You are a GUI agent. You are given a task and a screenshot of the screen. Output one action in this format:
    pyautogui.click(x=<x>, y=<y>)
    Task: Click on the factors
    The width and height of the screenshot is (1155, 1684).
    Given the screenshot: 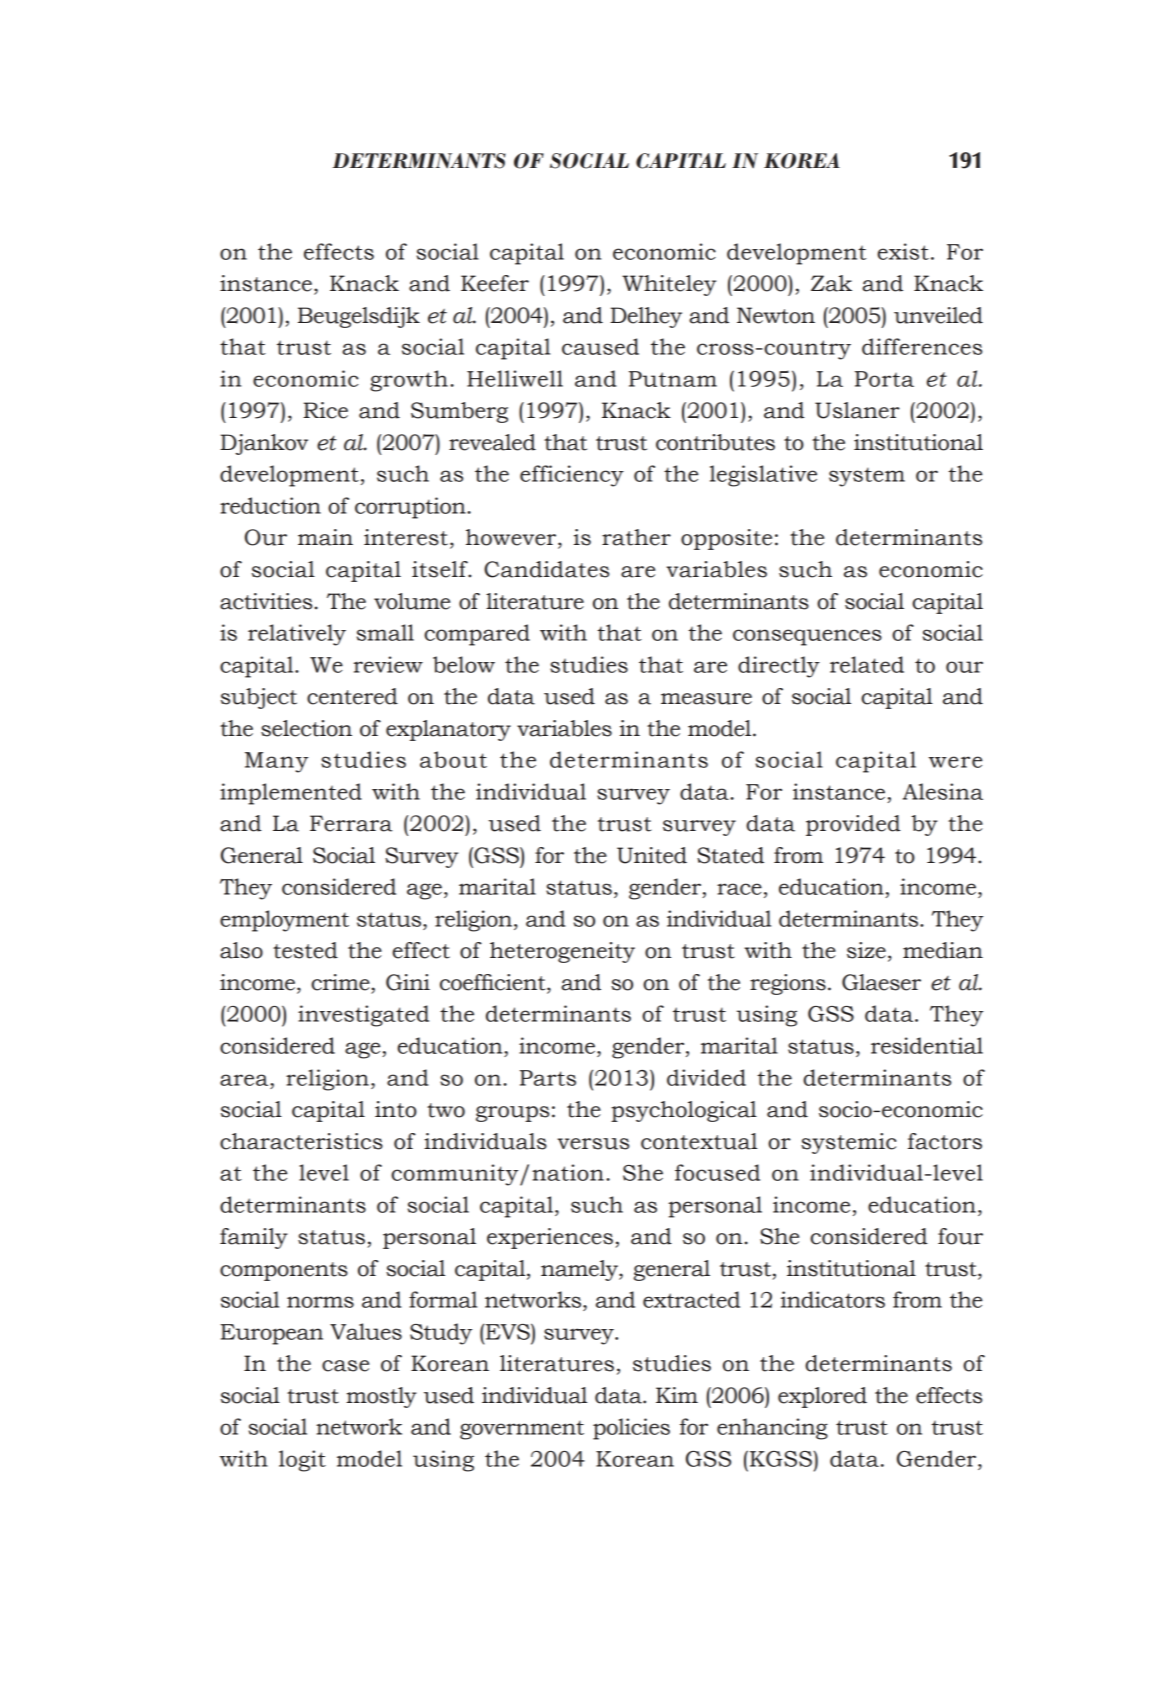 What is the action you would take?
    pyautogui.click(x=945, y=1141)
